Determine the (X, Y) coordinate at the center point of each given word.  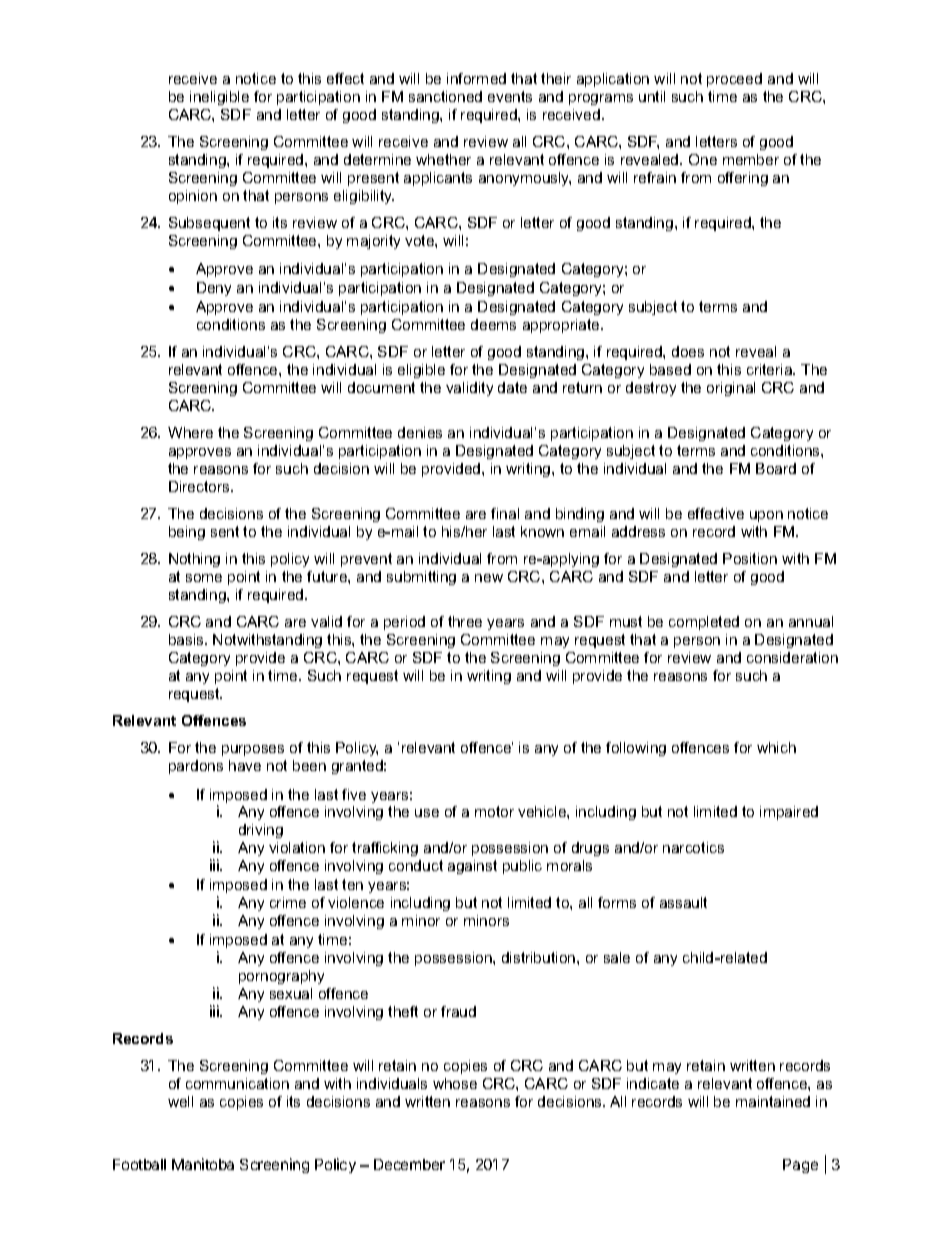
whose (455, 1083)
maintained (773, 1101)
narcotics (693, 847)
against (472, 867)
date (512, 387)
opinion (193, 197)
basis (187, 639)
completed (704, 623)
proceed (734, 80)
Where (190, 432)
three (465, 621)
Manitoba (203, 1164)
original (731, 389)
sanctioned (445, 96)
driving (261, 831)
